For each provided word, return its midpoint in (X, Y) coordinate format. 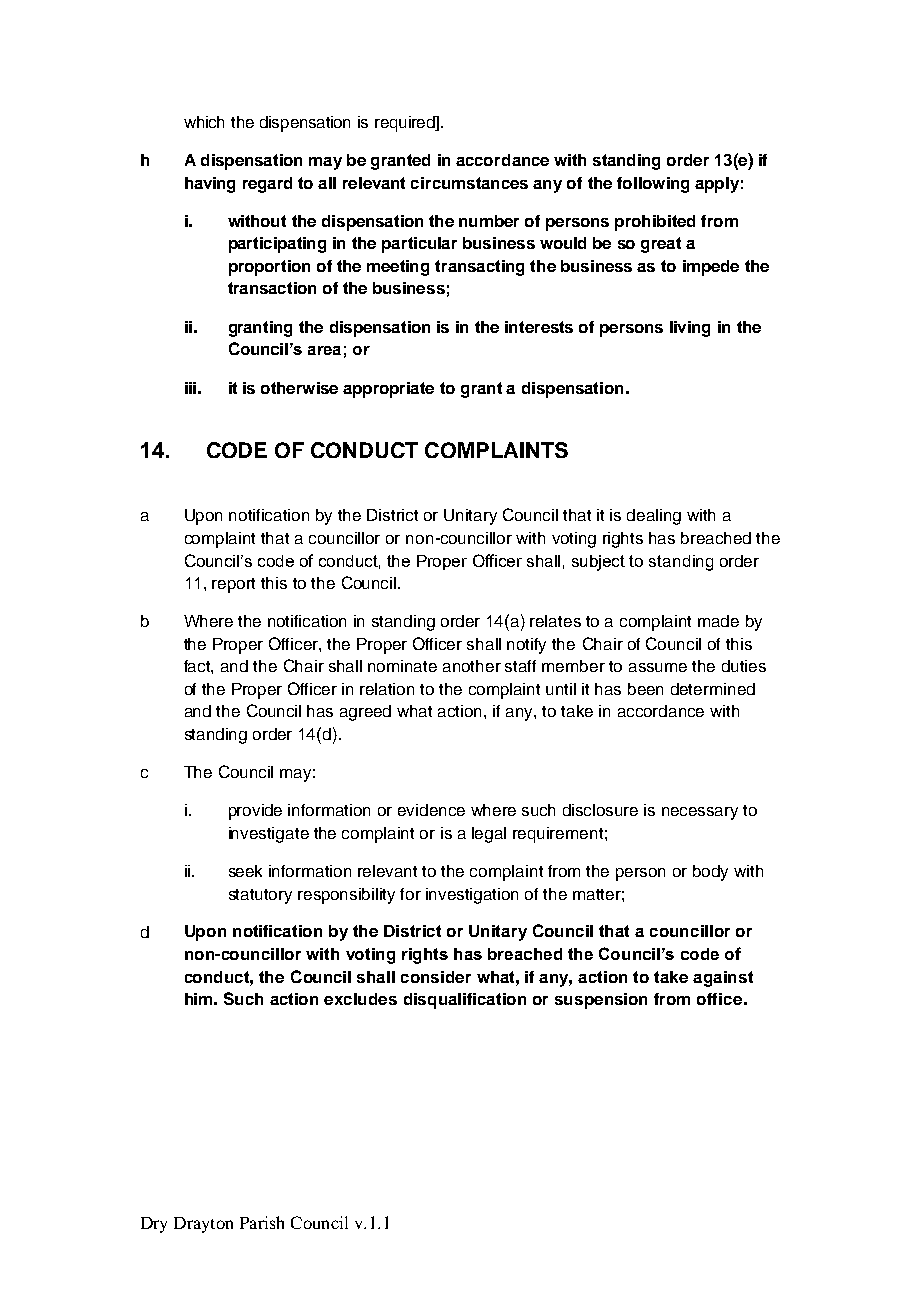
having (210, 185)
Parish (262, 1222)
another (472, 666)
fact (198, 667)
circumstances (469, 183)
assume (658, 667)
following (653, 185)
